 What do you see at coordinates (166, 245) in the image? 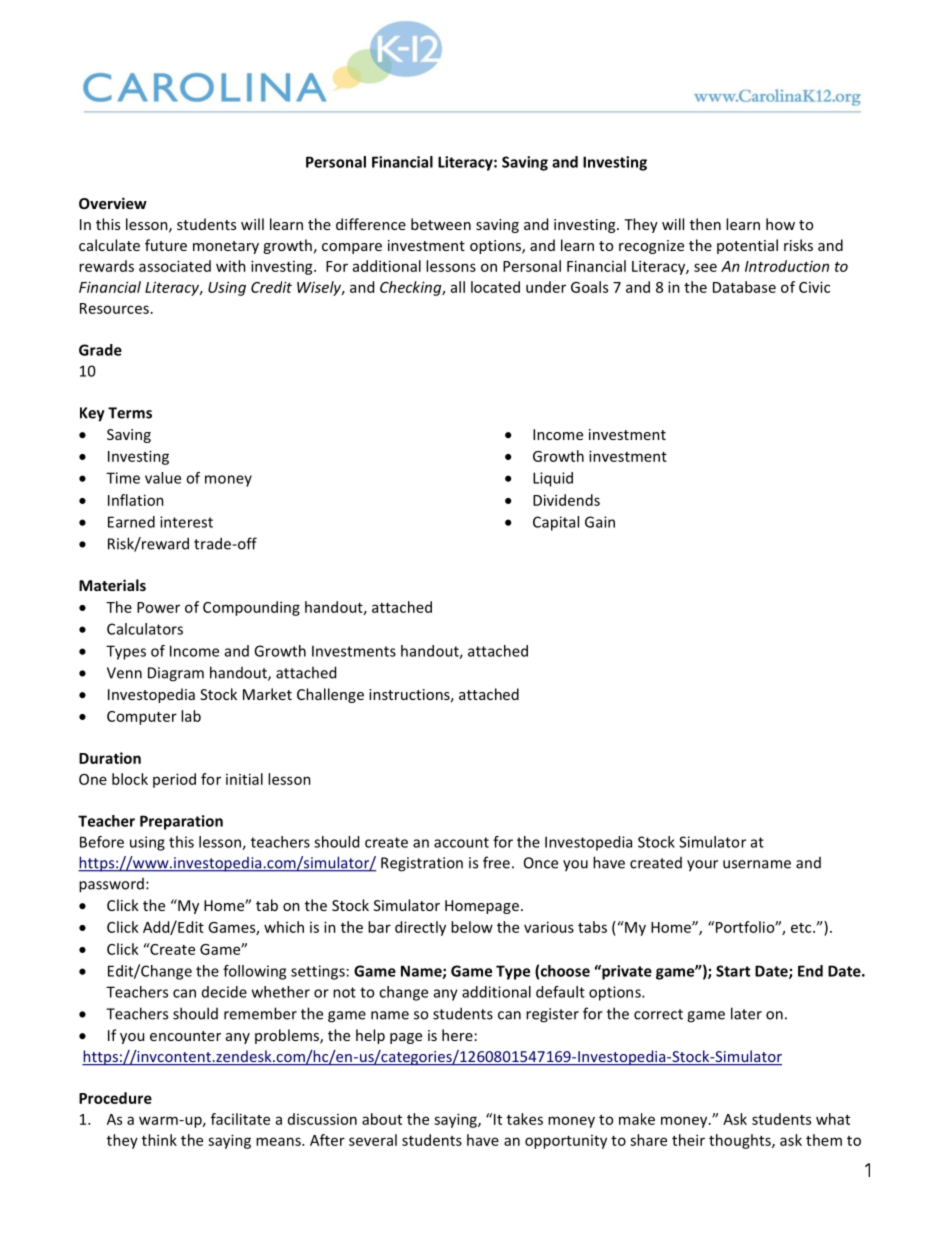
I see `future` at bounding box center [166, 245].
